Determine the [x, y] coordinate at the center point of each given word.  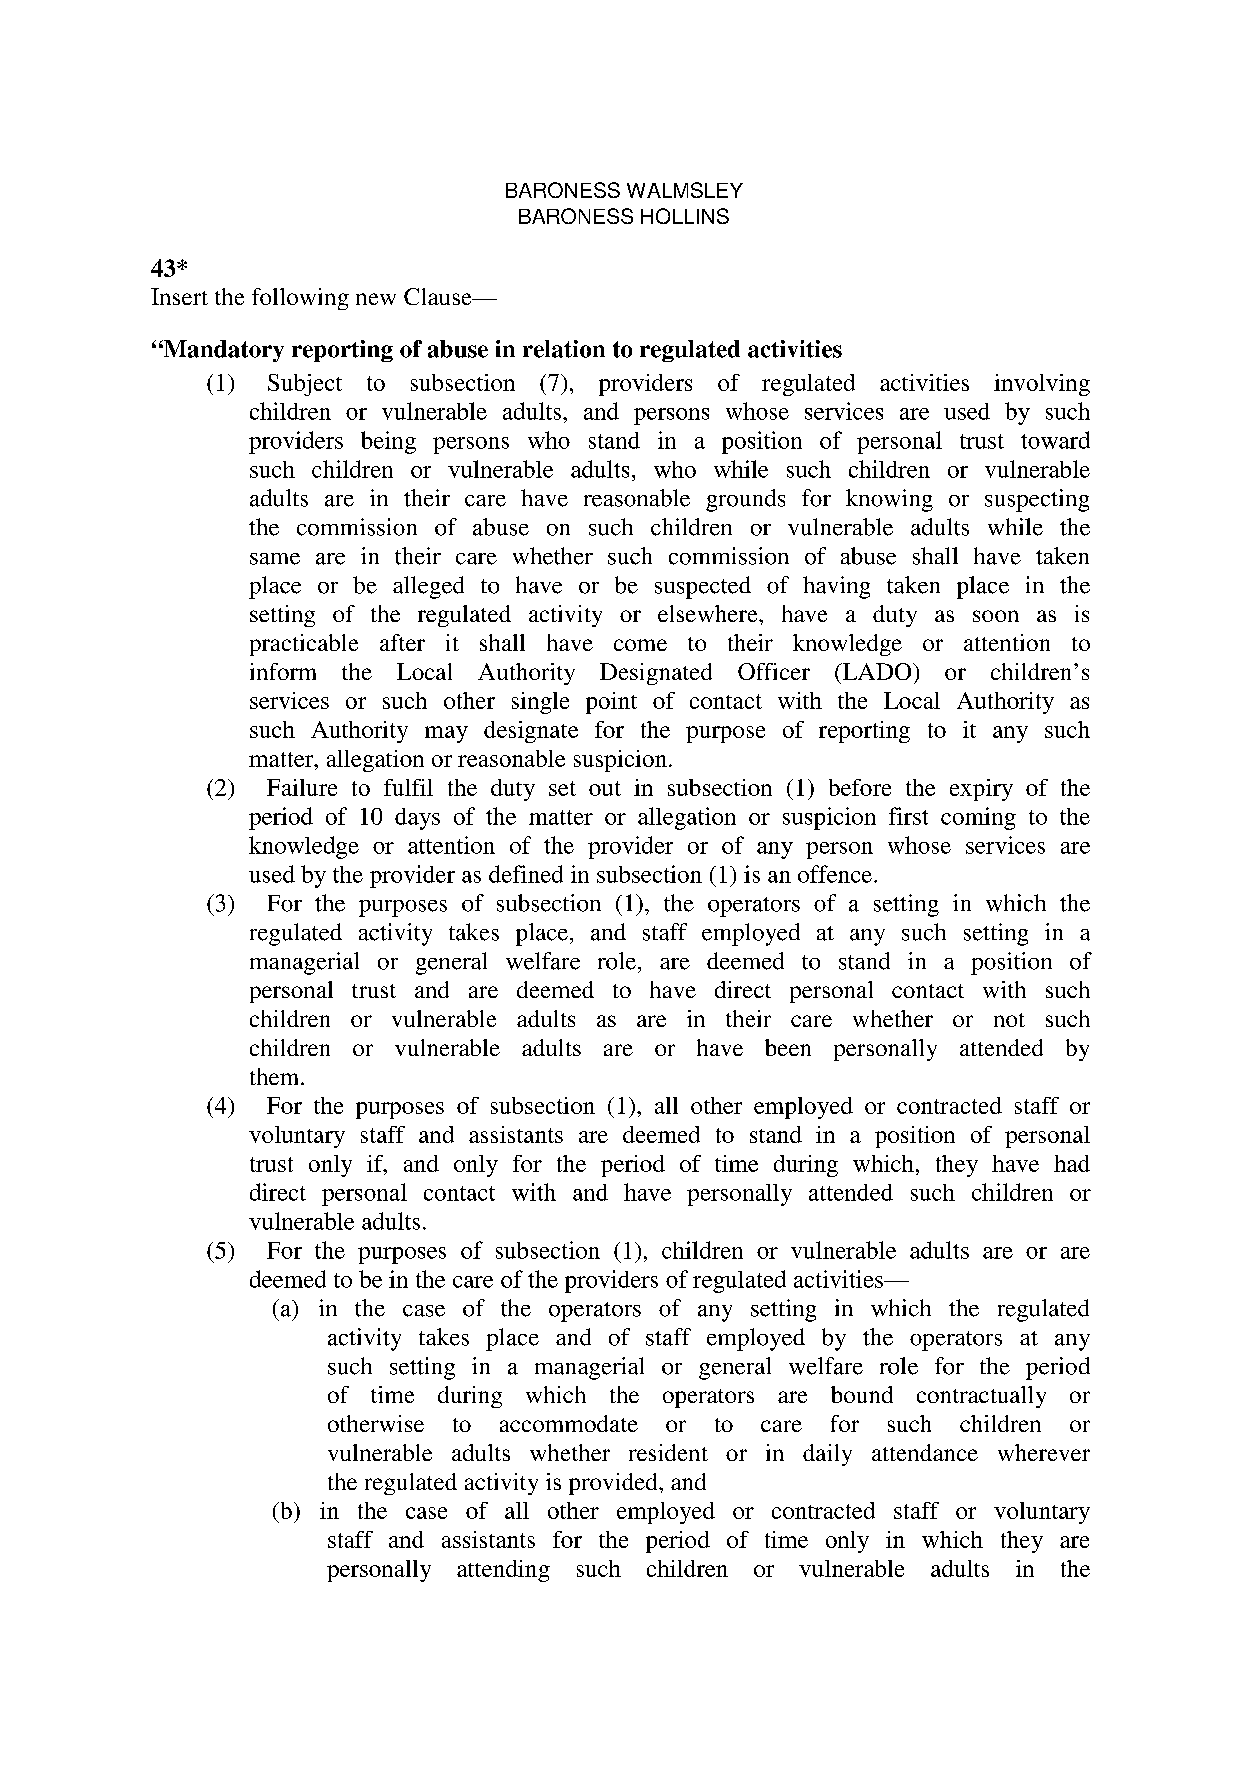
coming [978, 818]
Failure [302, 787]
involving [1042, 385]
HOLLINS [685, 216]
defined [526, 874]
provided [614, 1484]
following [300, 299]
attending [503, 1571]
